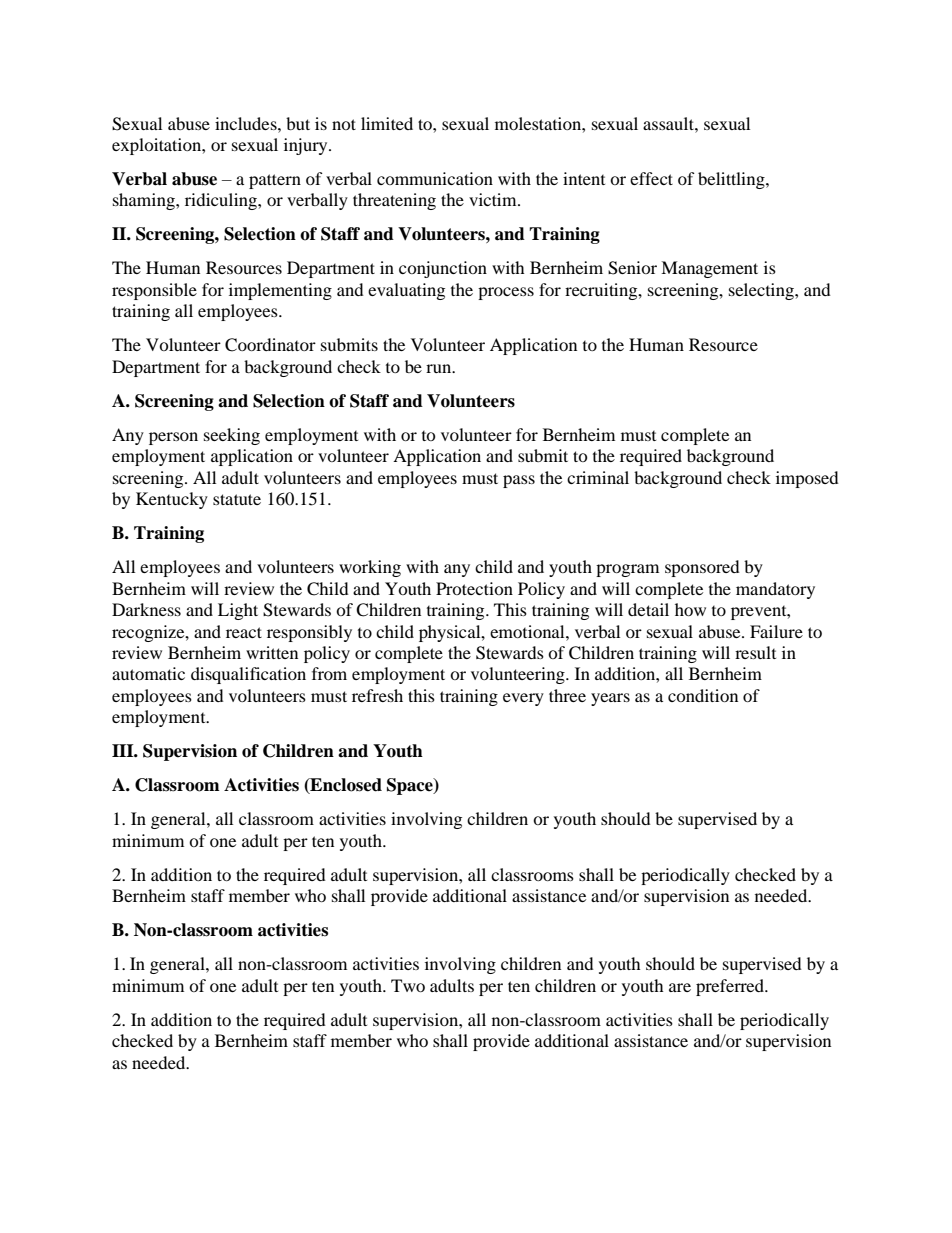 The image size is (952, 1233). I want to click on pass, so click(519, 481).
